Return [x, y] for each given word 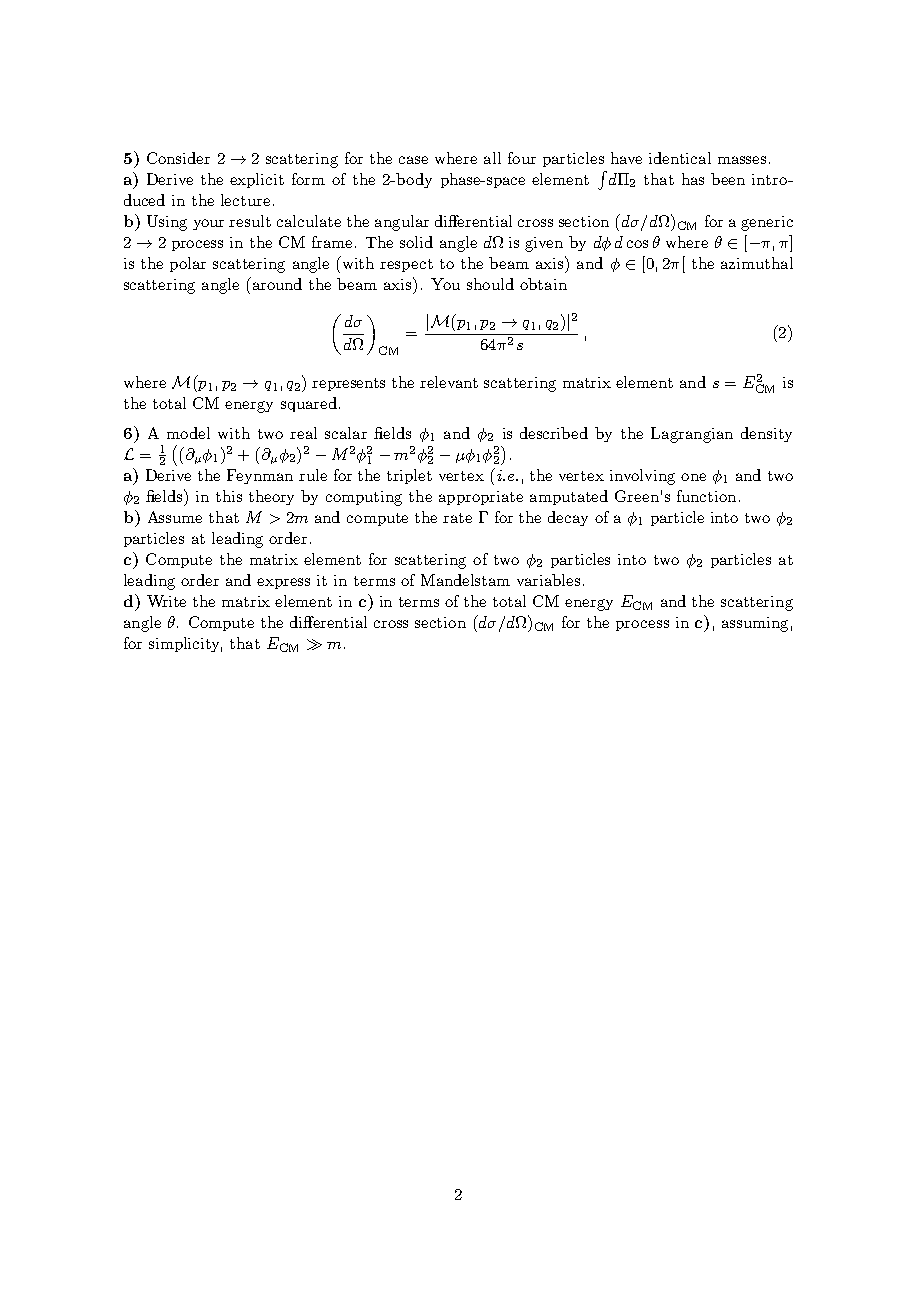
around [276, 283]
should [490, 284]
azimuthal [757, 263]
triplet [409, 476]
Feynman [260, 476]
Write [166, 601]
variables [548, 580]
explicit [257, 180]
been [728, 179]
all [492, 158]
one [693, 477]
